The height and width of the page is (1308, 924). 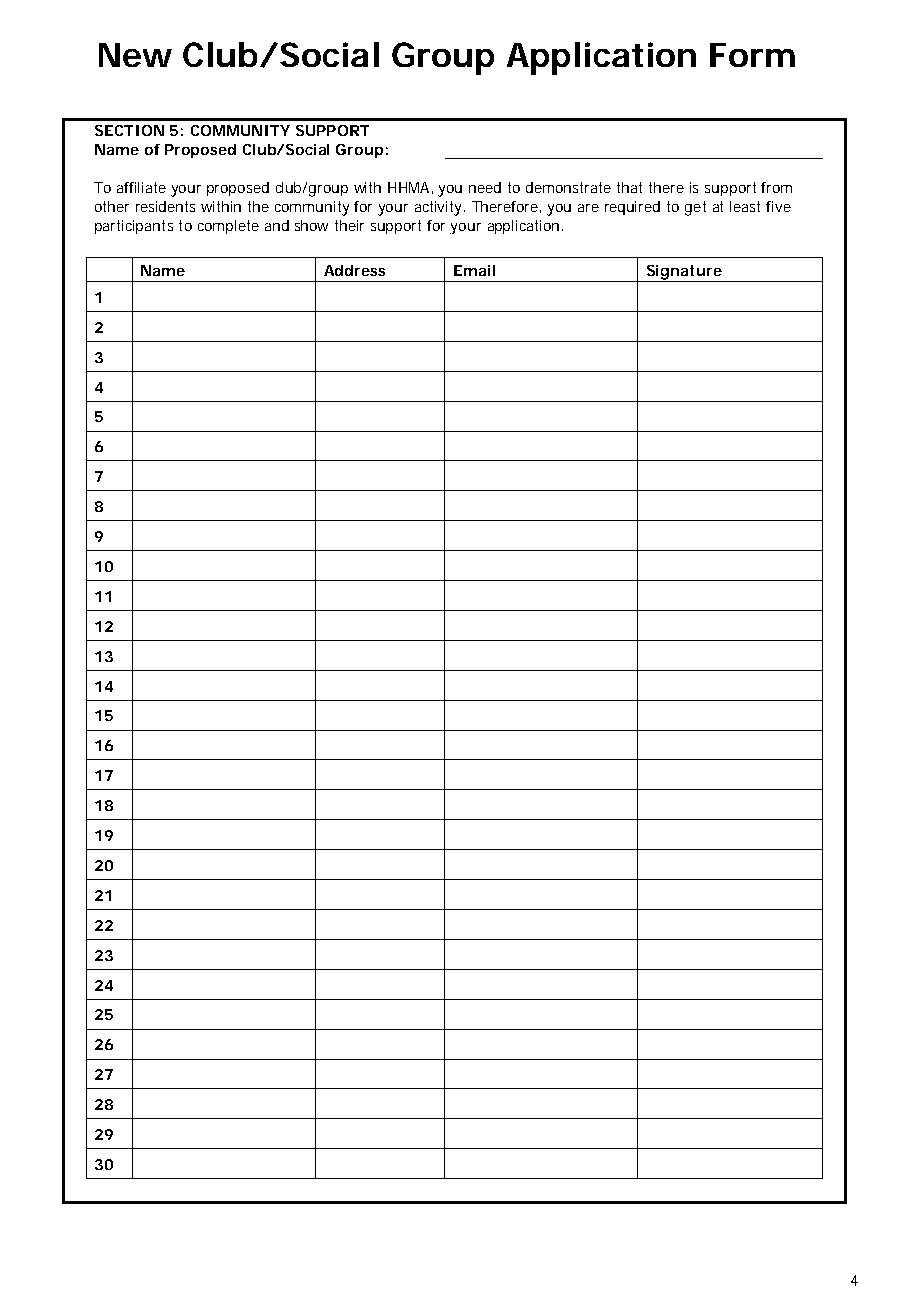 What do you see at coordinates (776, 187) in the page?
I see `from` at bounding box center [776, 187].
